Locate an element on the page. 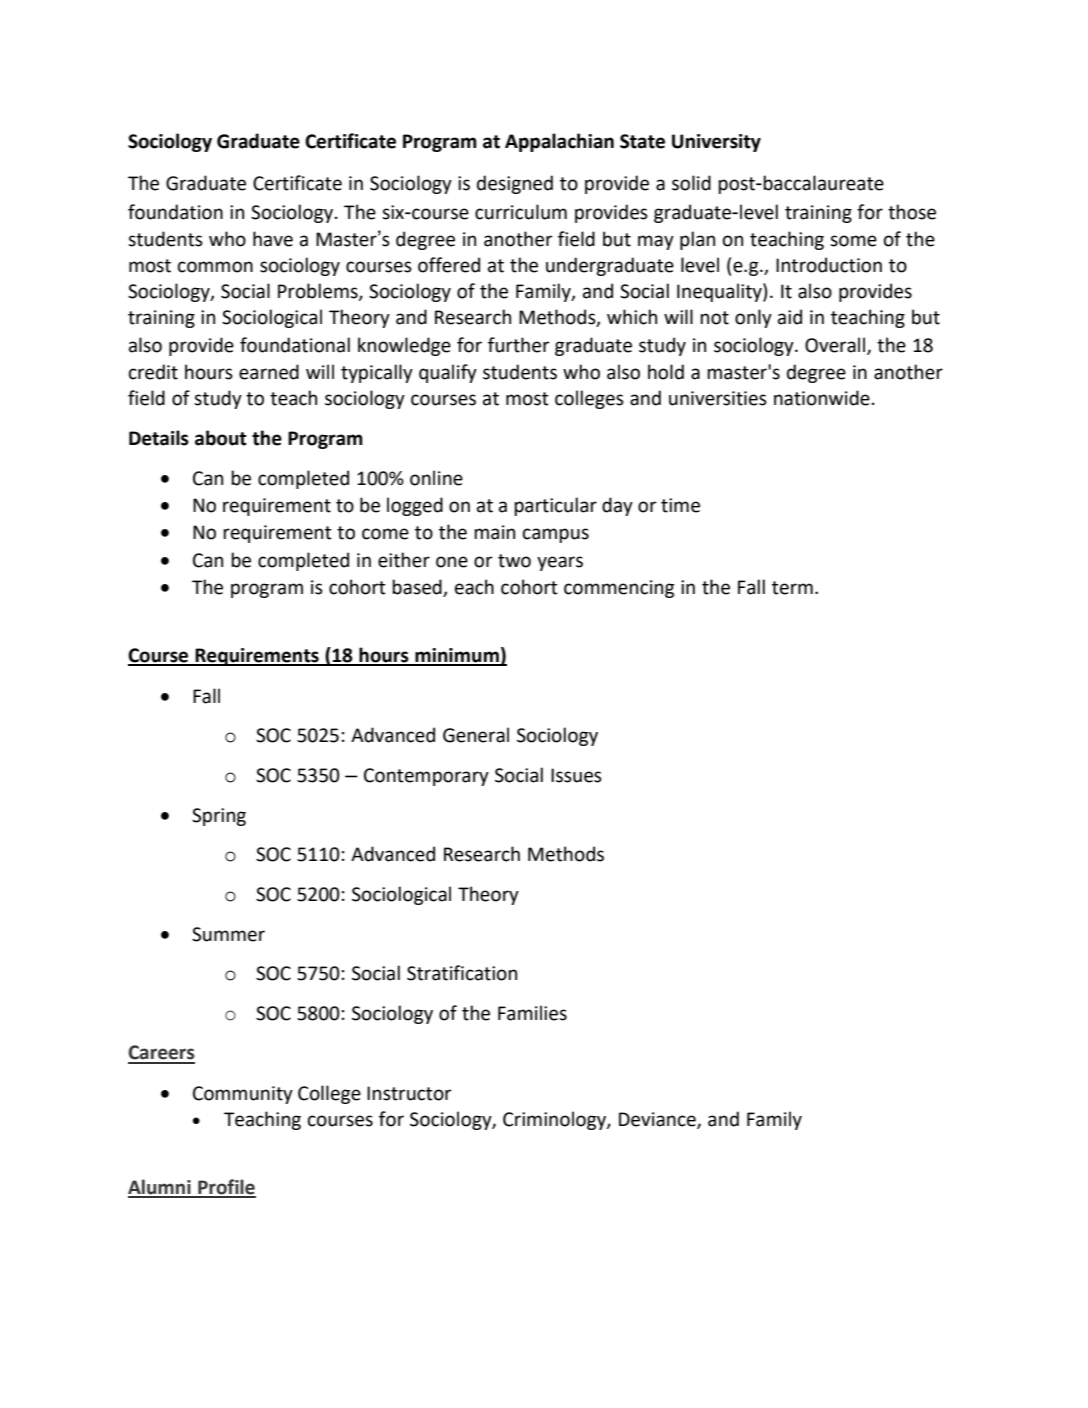 The height and width of the page is (1408, 1088). Profile is located at coordinates (226, 1188).
